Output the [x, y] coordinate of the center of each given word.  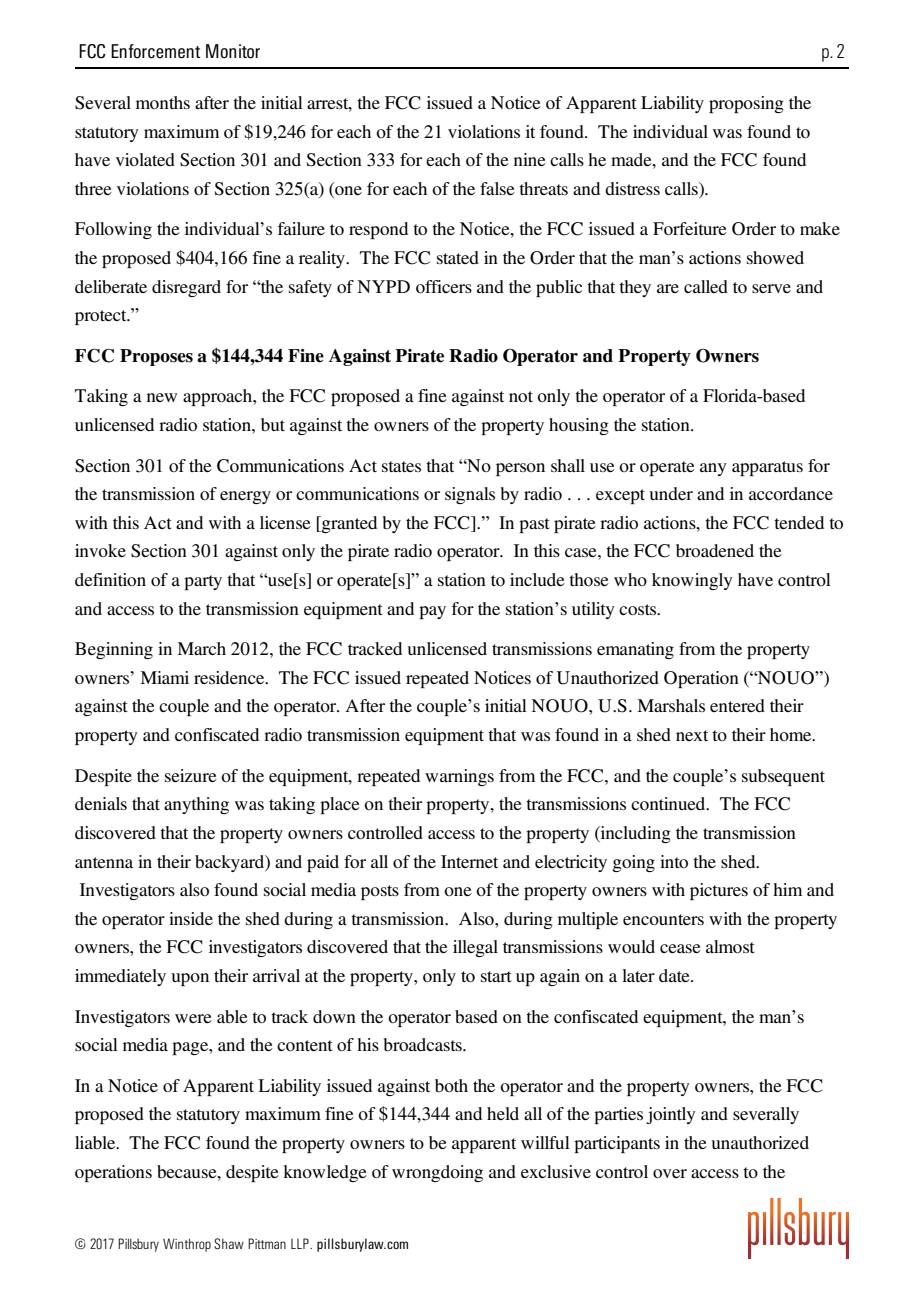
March [201, 648]
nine [530, 159]
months [163, 102]
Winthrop [187, 1245]
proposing [746, 104]
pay [432, 612]
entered [737, 705]
